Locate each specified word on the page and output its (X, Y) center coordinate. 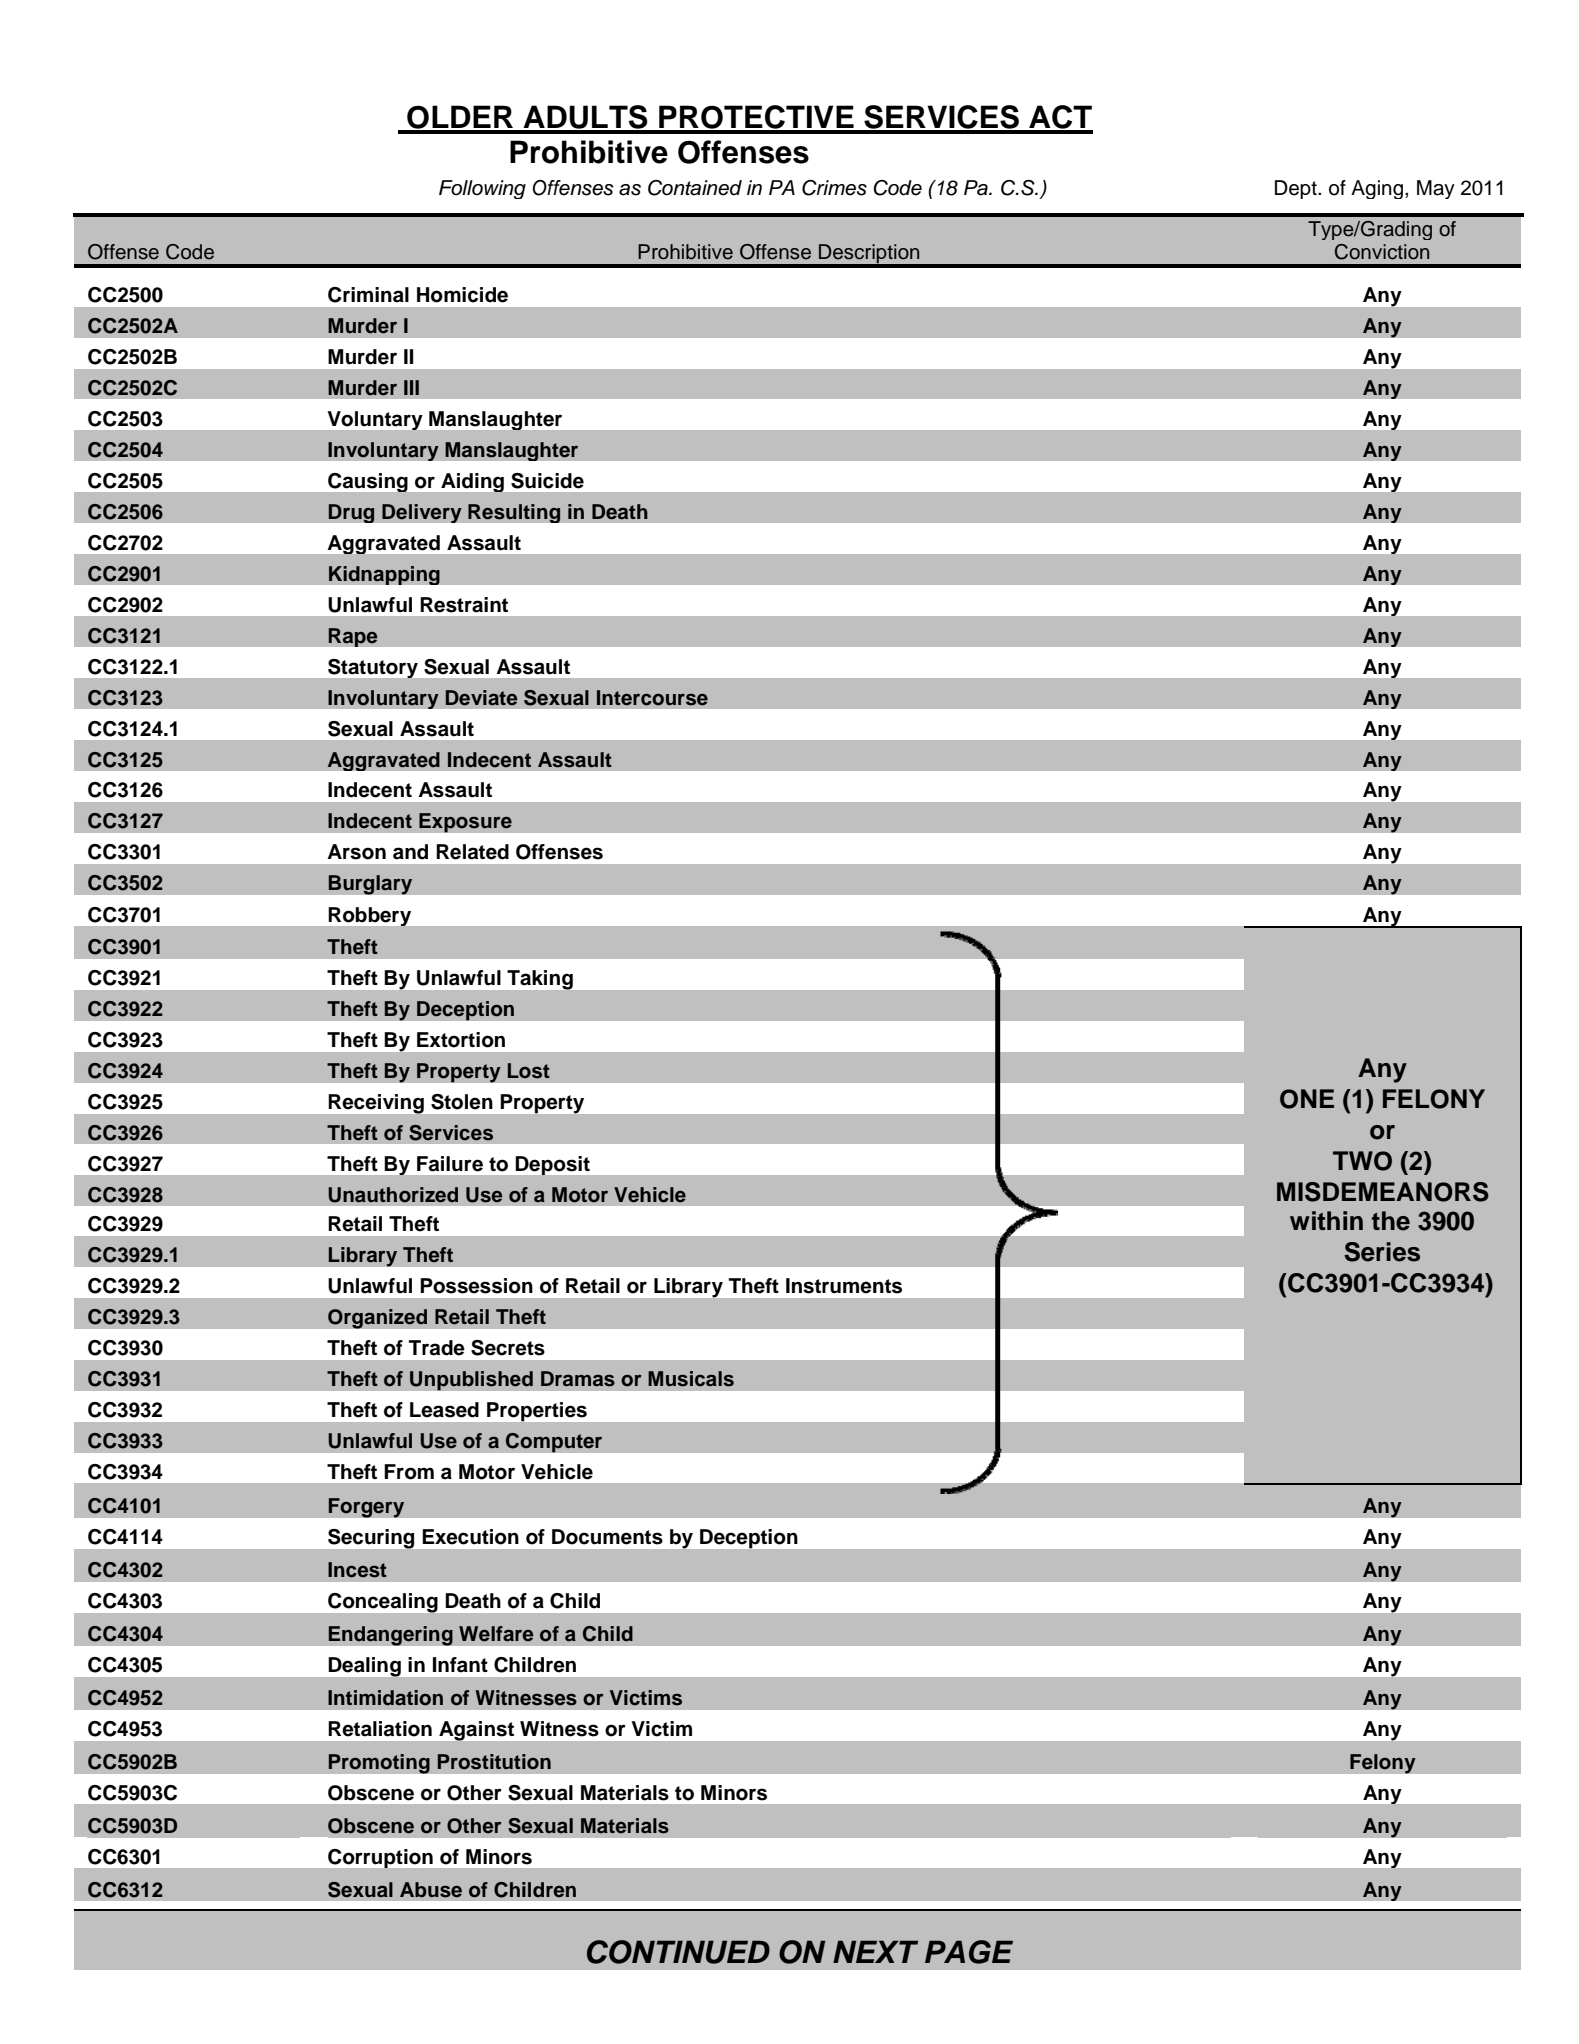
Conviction (1382, 252)
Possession (476, 1286)
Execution (470, 1537)
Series (1382, 1252)
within (1326, 1220)
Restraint (464, 605)
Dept (1297, 189)
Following (482, 189)
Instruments (844, 1286)
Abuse (431, 1890)
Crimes (834, 188)
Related (472, 852)
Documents (607, 1537)
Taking (540, 980)
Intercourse (652, 698)
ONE (1307, 1099)
